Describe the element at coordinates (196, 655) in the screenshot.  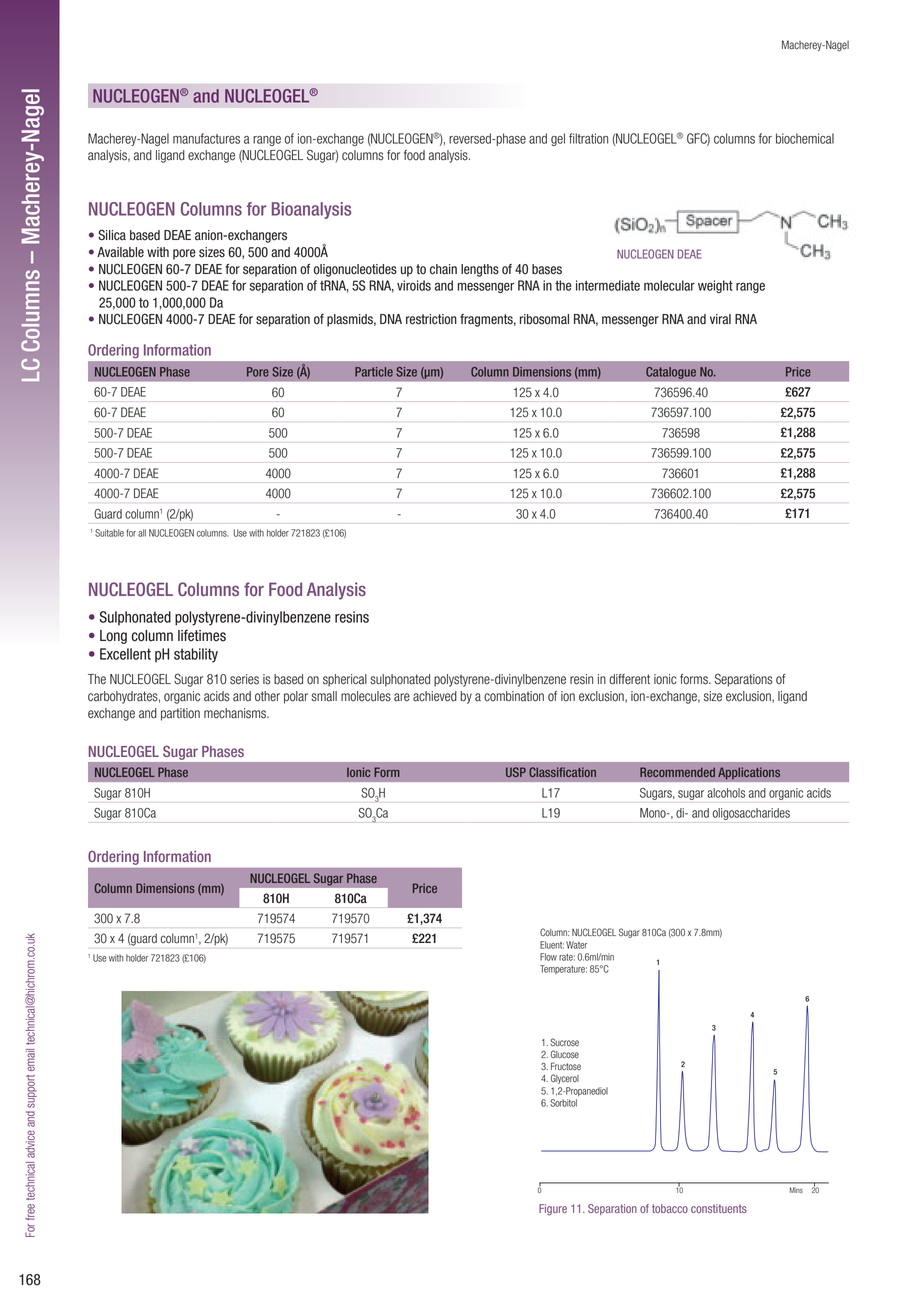
I see `stability` at that location.
